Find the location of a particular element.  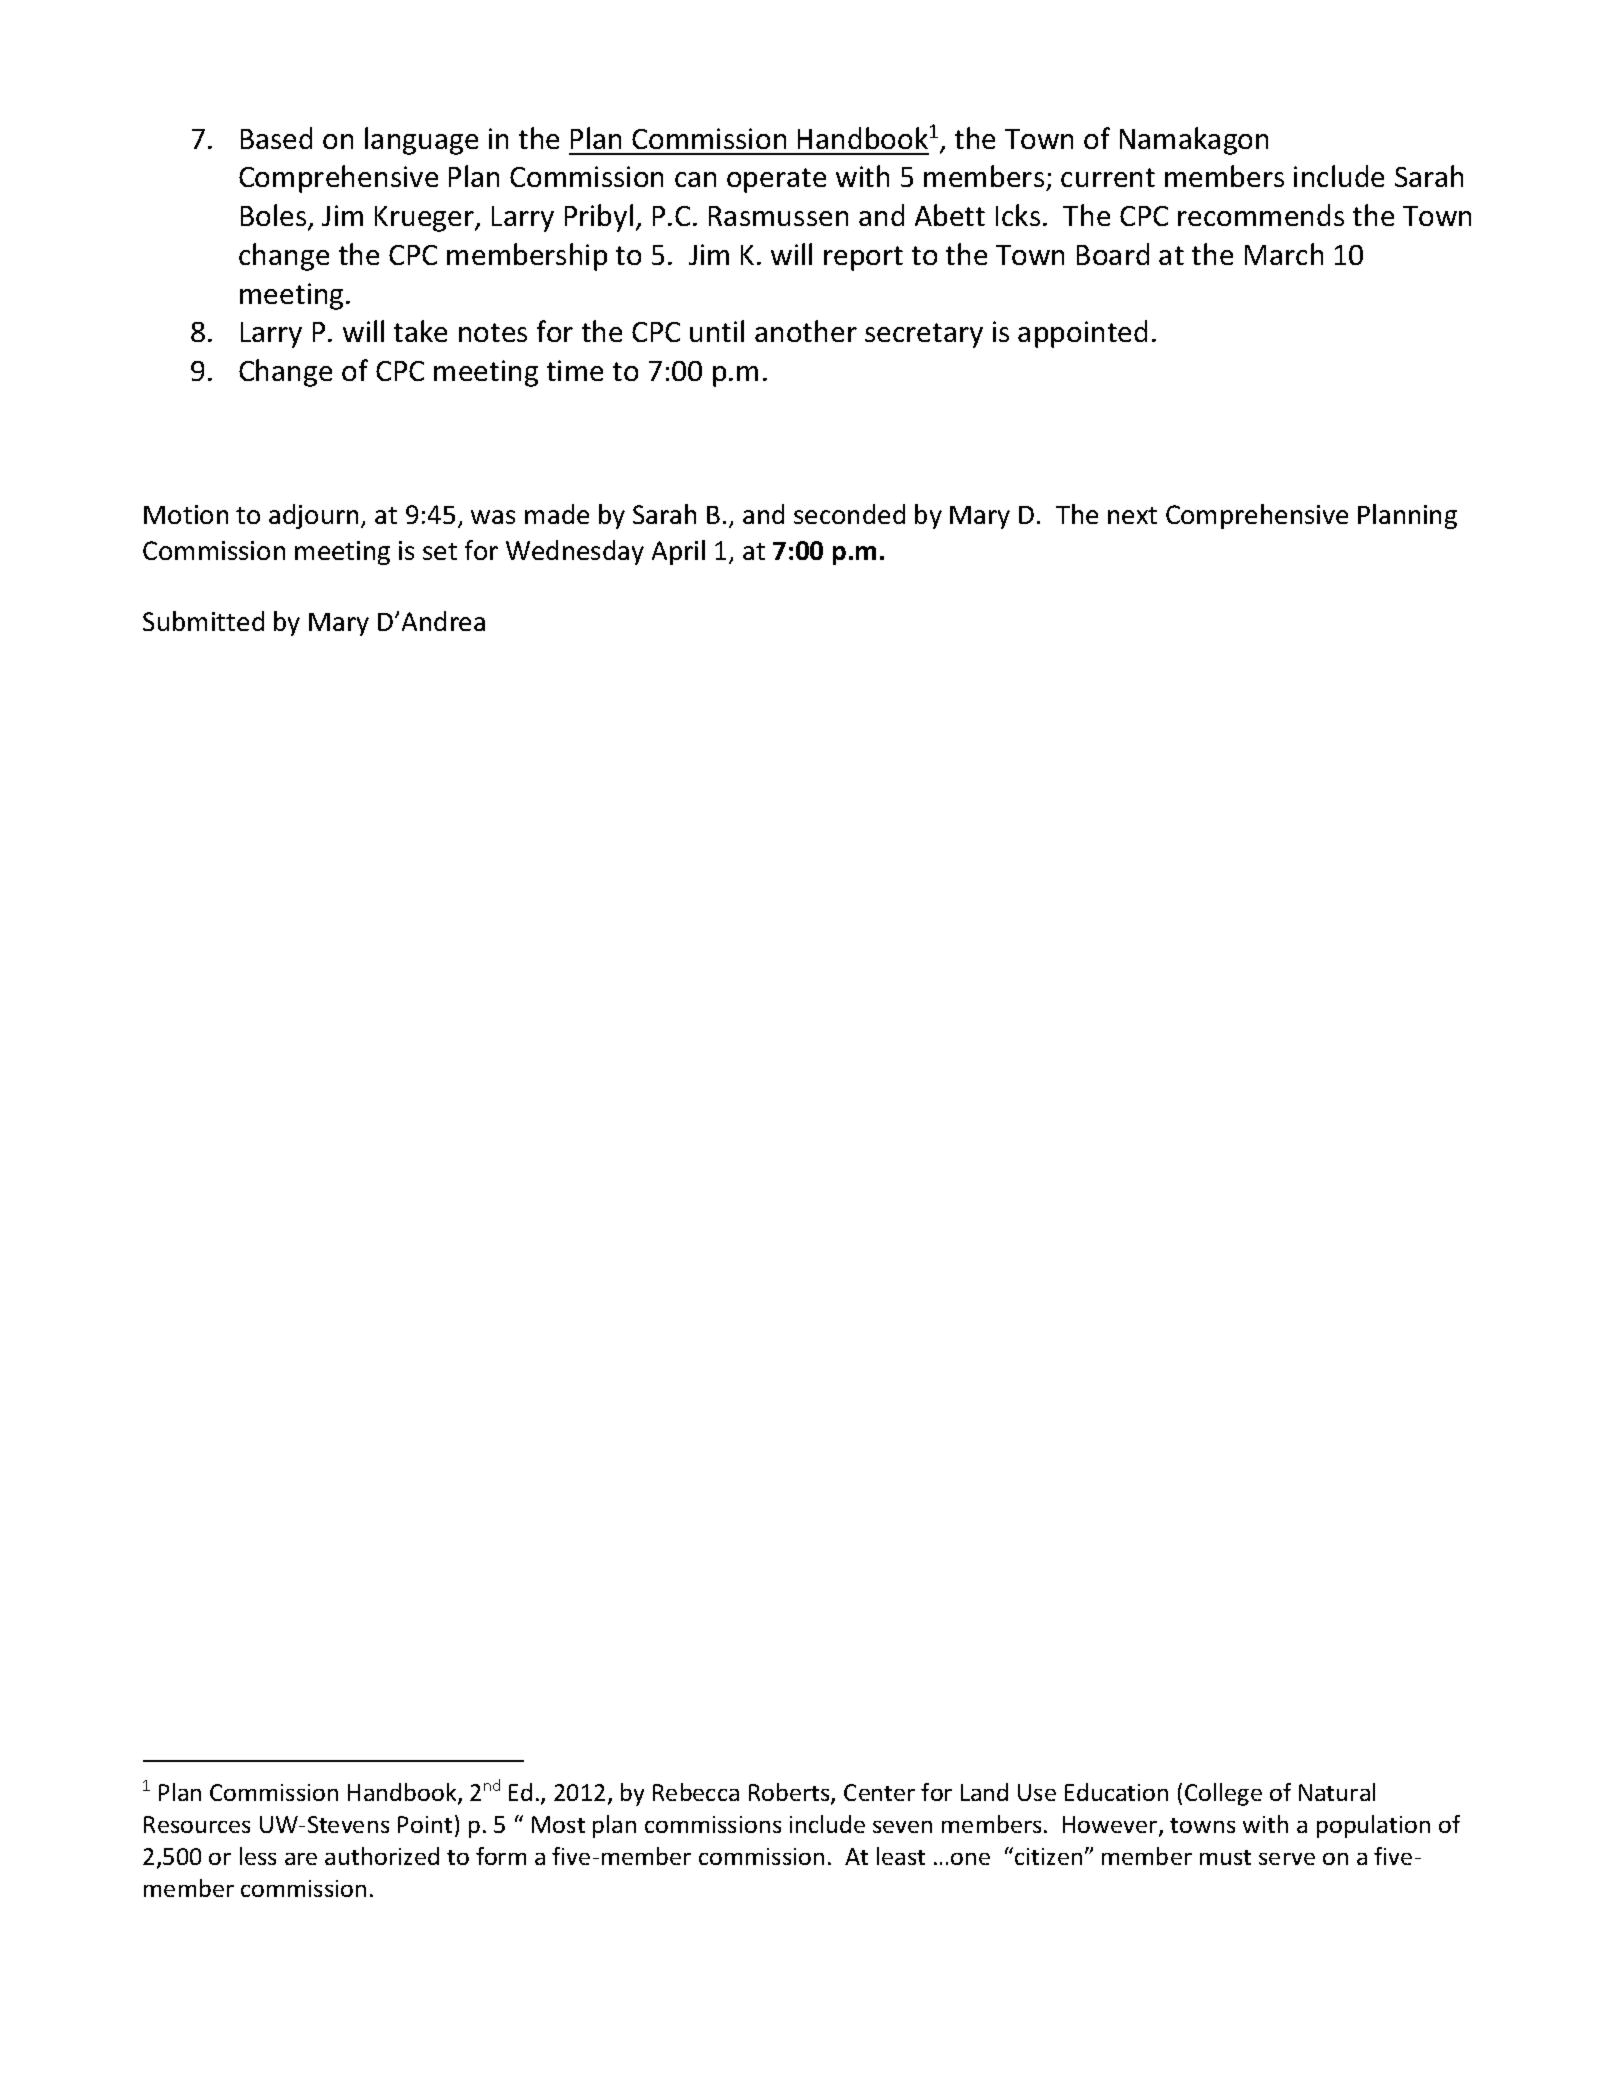

Resources is located at coordinates (197, 1824).
